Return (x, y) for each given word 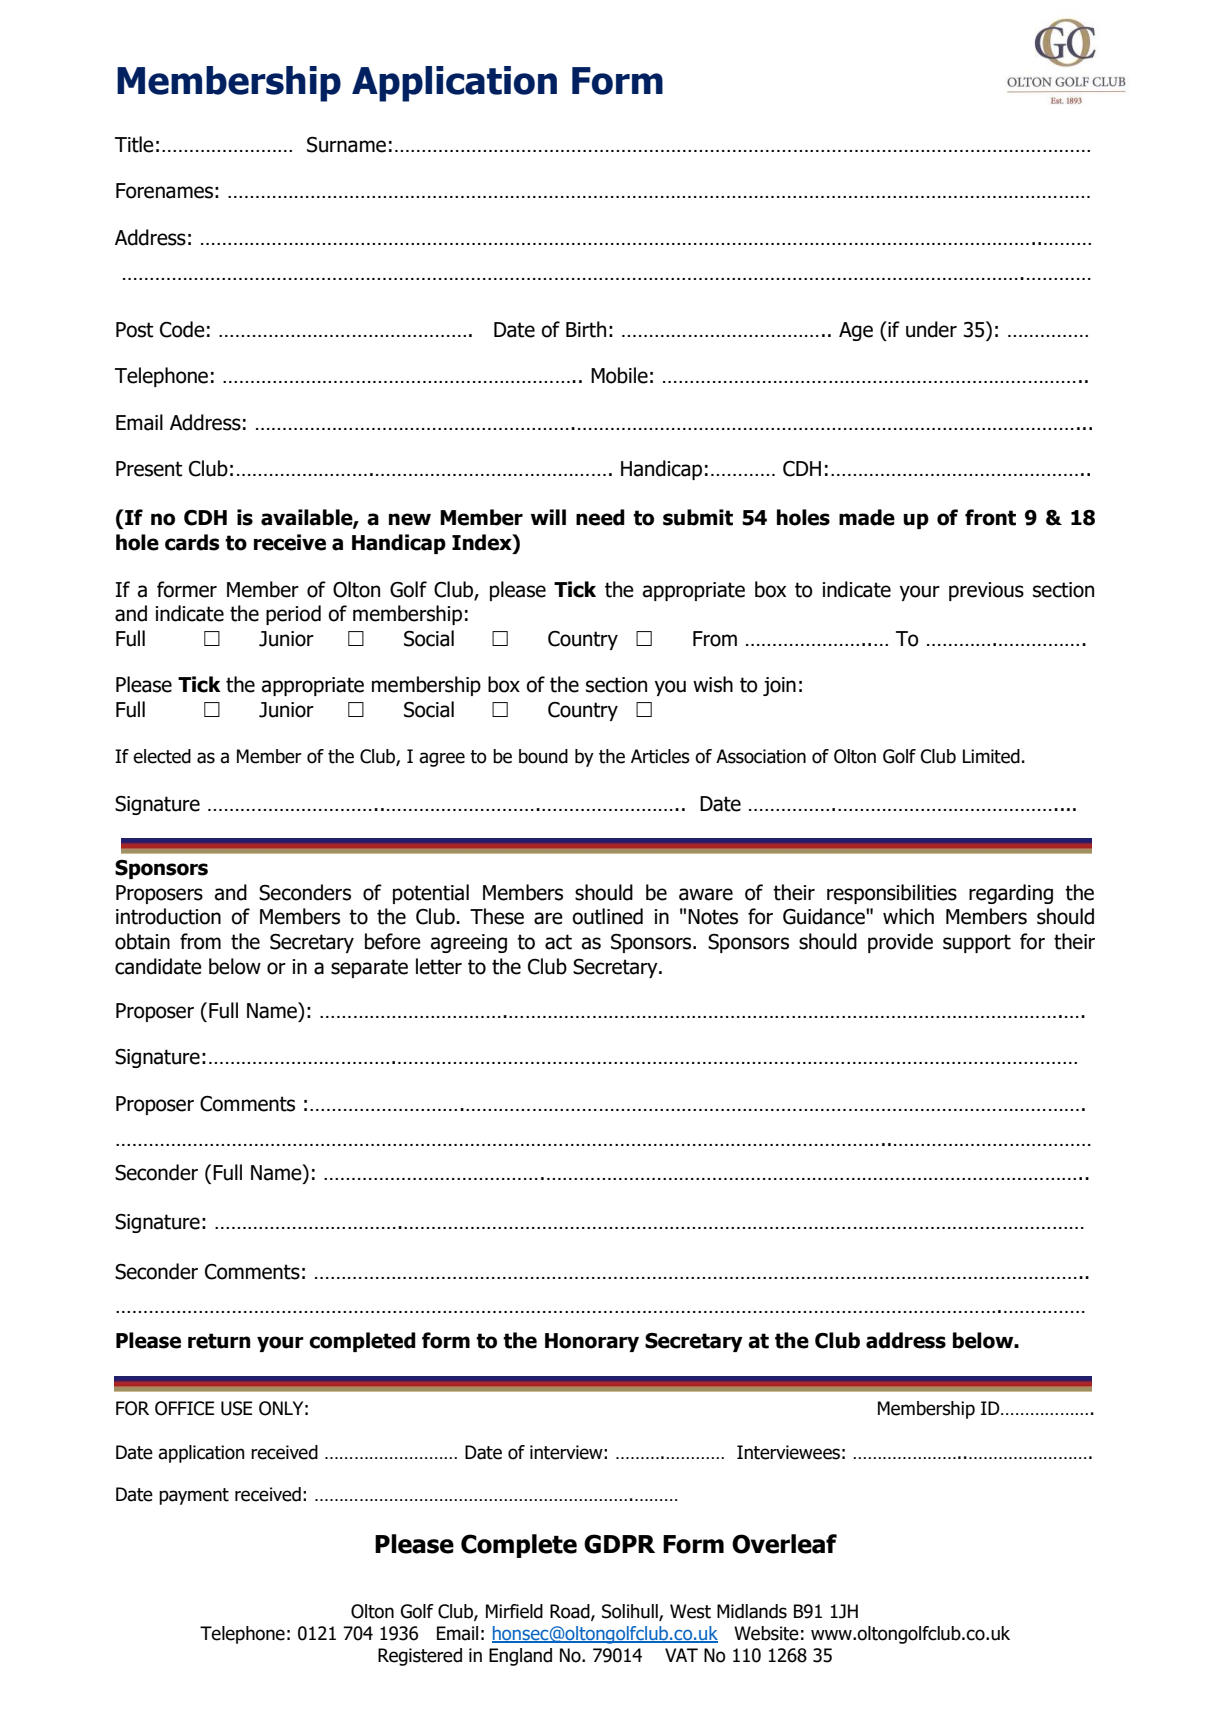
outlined (607, 916)
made (867, 517)
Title (134, 144)
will (548, 517)
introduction (168, 916)
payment (194, 1496)
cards (192, 542)
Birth (586, 329)
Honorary (592, 1342)
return (219, 1341)
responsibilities (892, 894)
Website (766, 1633)
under (931, 329)
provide (900, 943)
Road (571, 1612)
